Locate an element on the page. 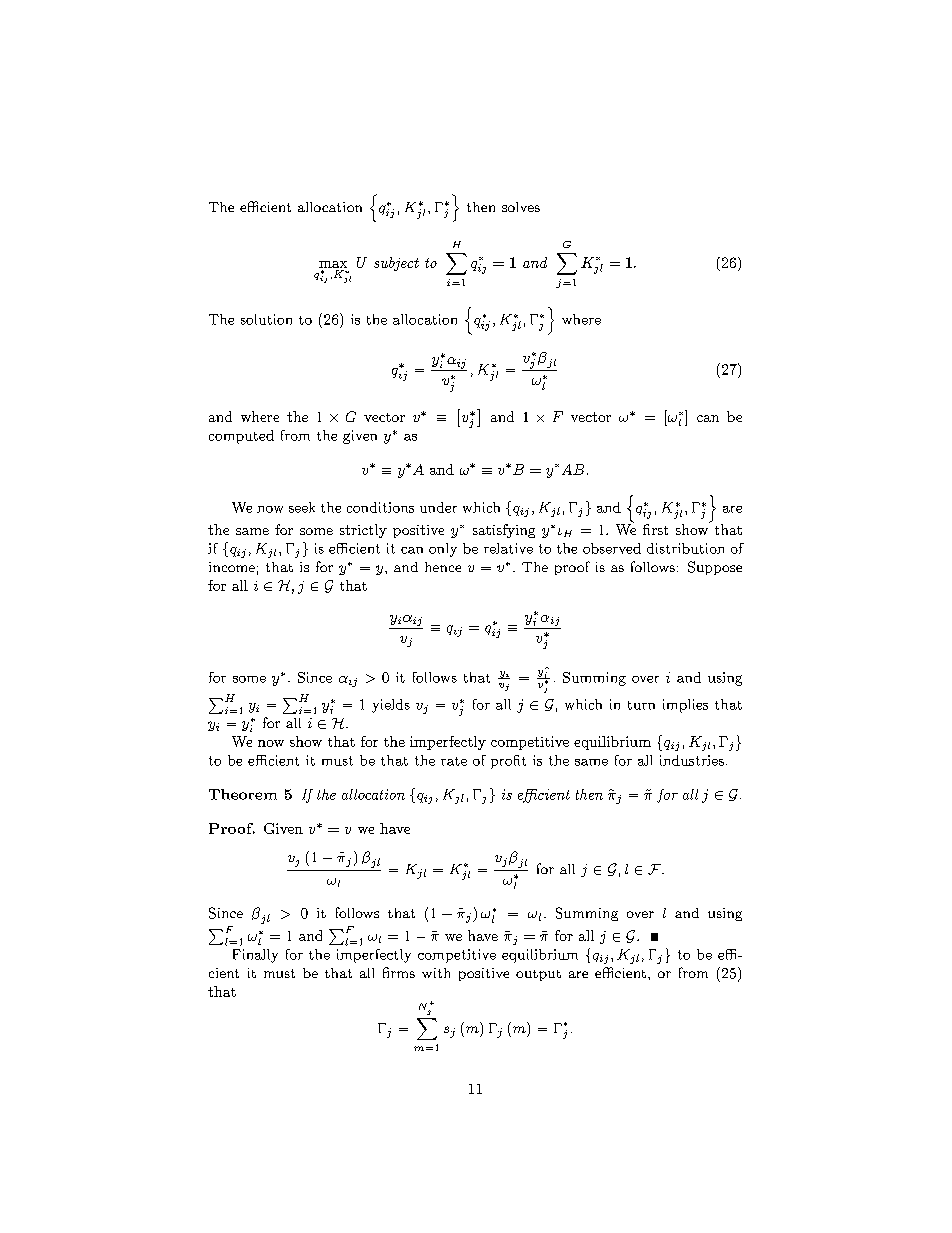  solves is located at coordinates (521, 207).
